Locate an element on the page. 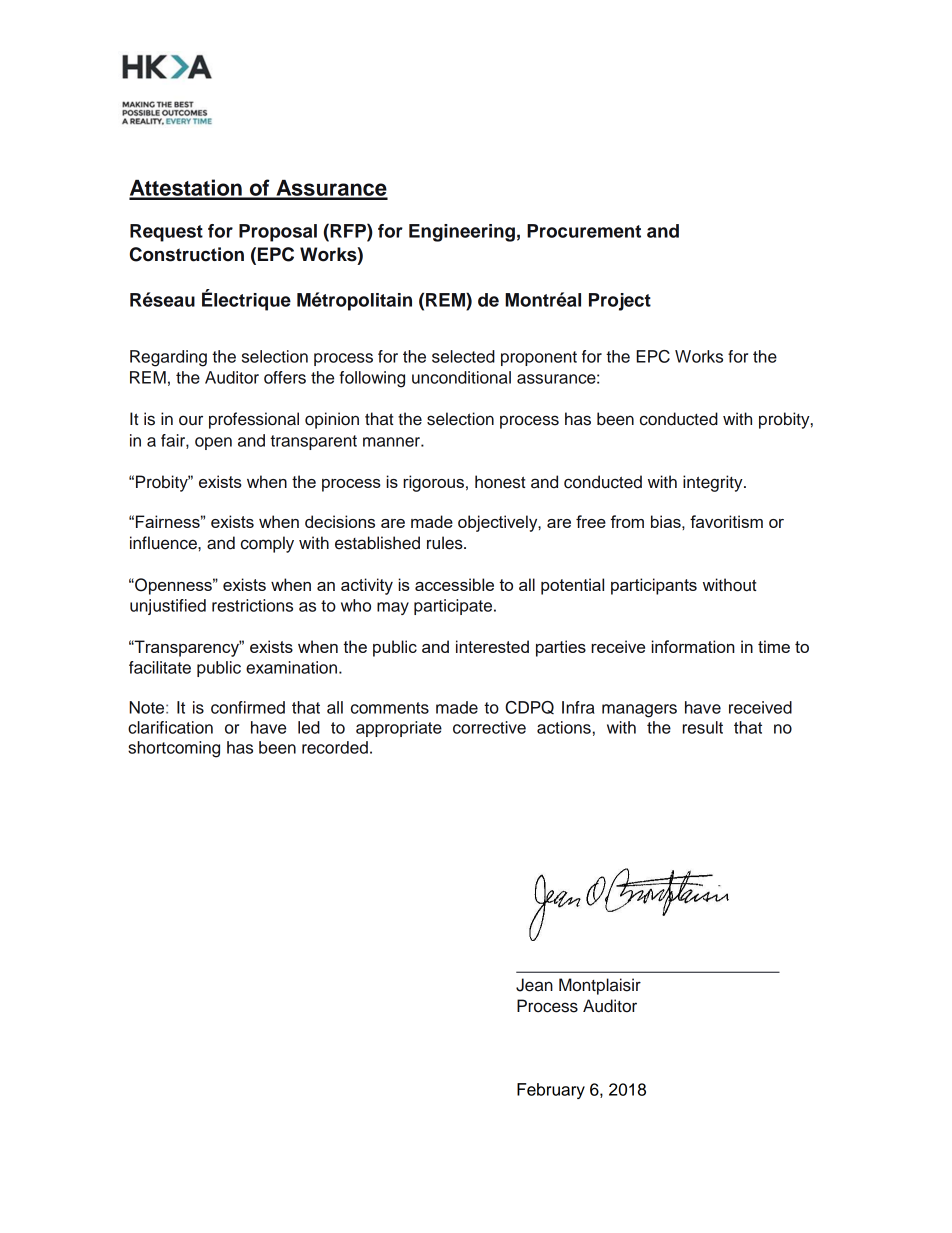  rules is located at coordinates (446, 543).
